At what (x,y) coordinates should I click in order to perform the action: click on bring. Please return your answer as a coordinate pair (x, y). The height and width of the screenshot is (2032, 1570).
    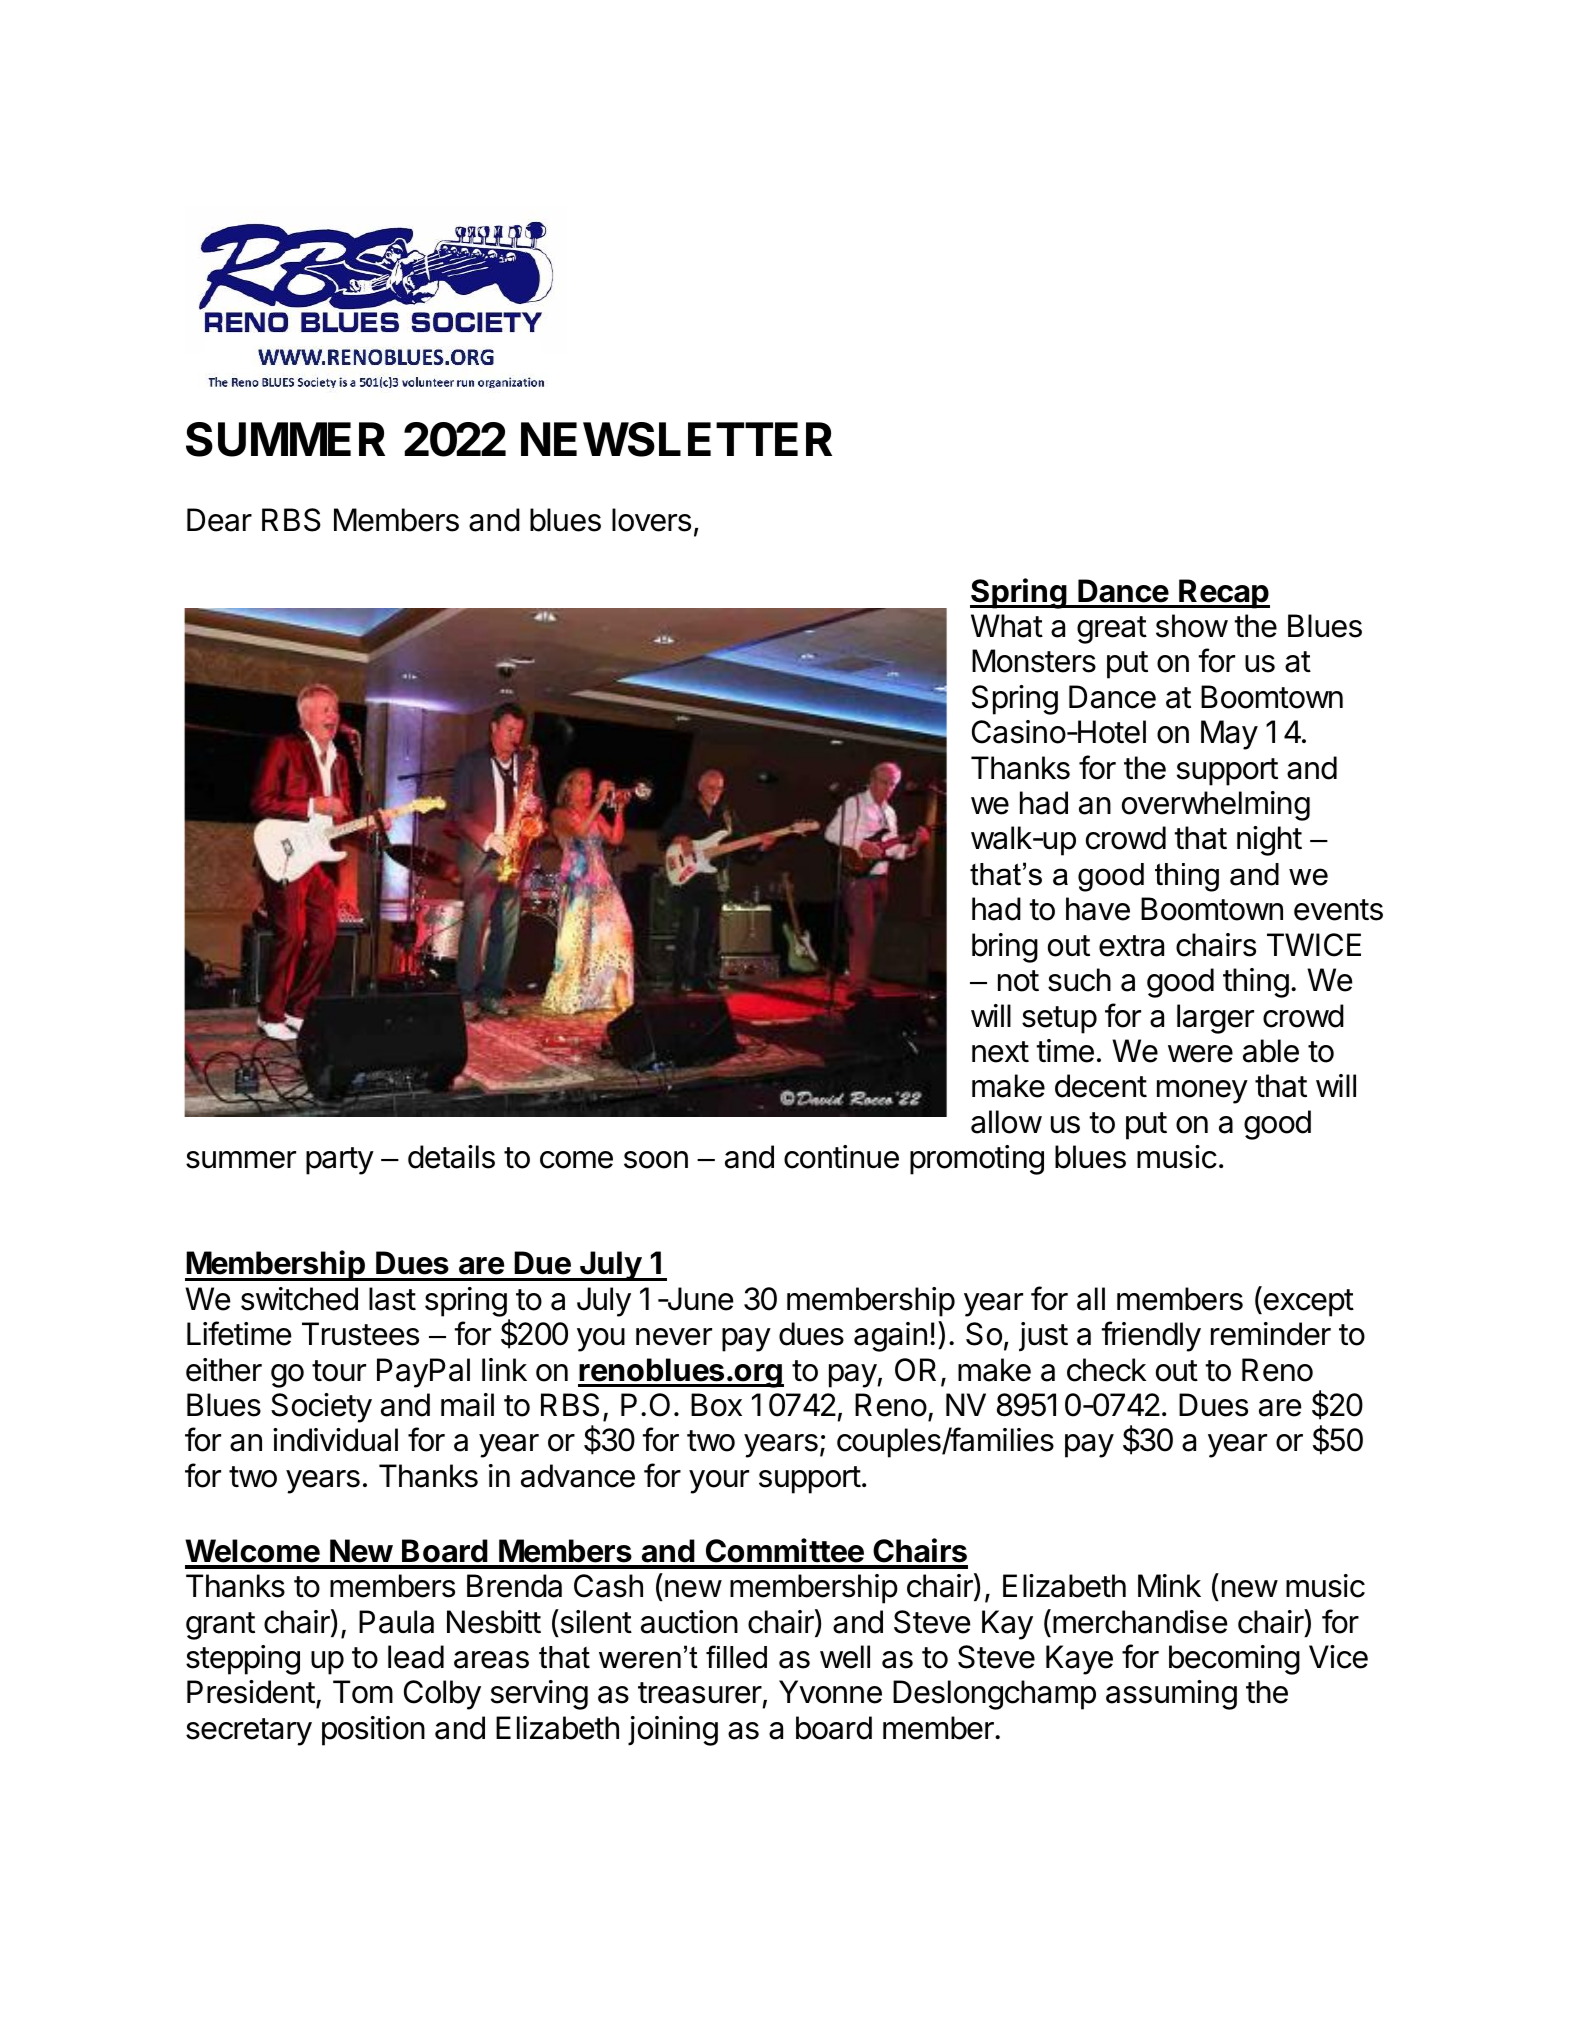
    Looking at the image, I should click on (1005, 948).
